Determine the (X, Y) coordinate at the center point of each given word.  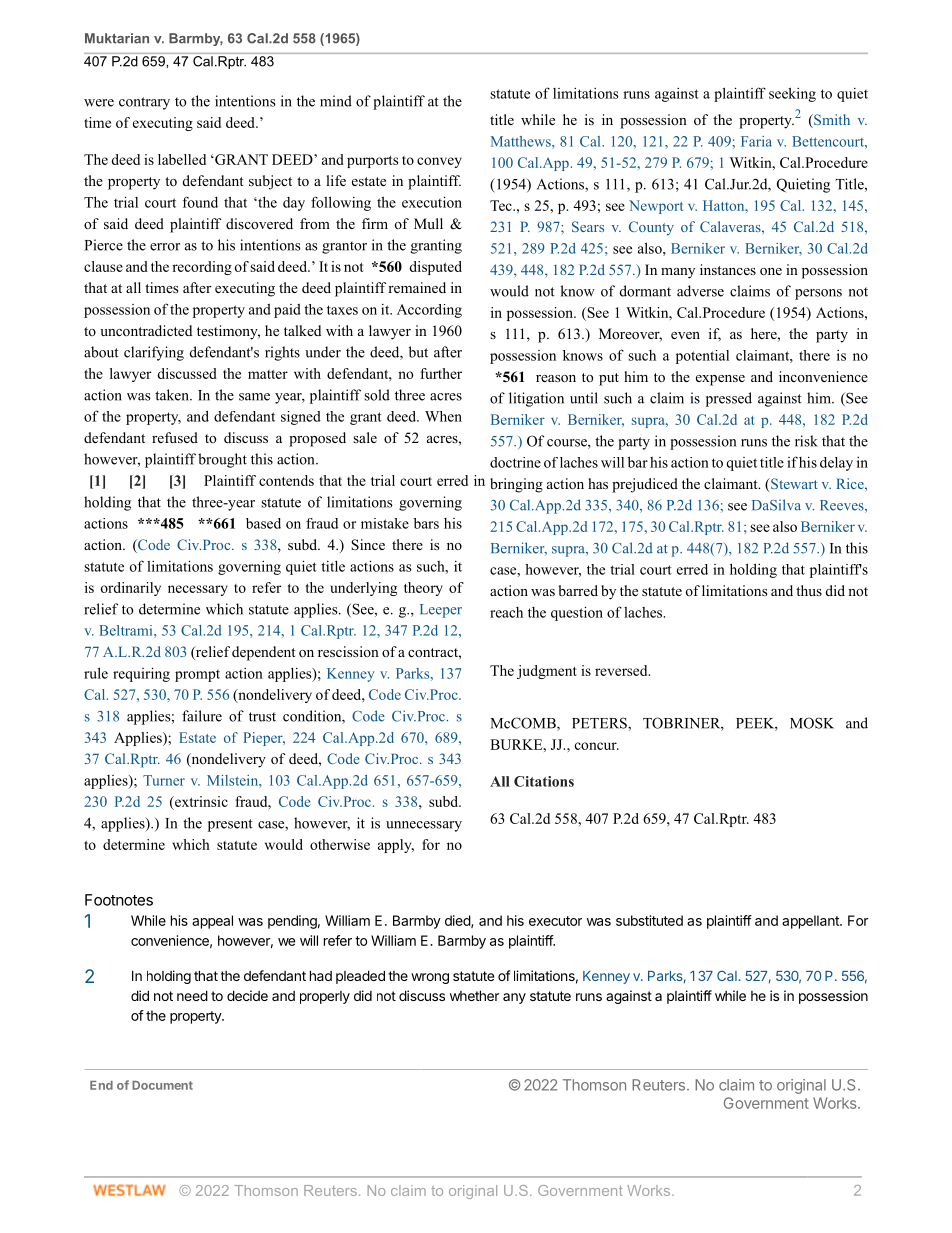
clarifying (154, 353)
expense (720, 380)
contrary (144, 103)
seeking (792, 94)
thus (809, 590)
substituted (649, 920)
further (441, 373)
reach (506, 612)
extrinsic (200, 803)
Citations (544, 781)
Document (162, 1085)
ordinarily (131, 589)
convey (439, 162)
